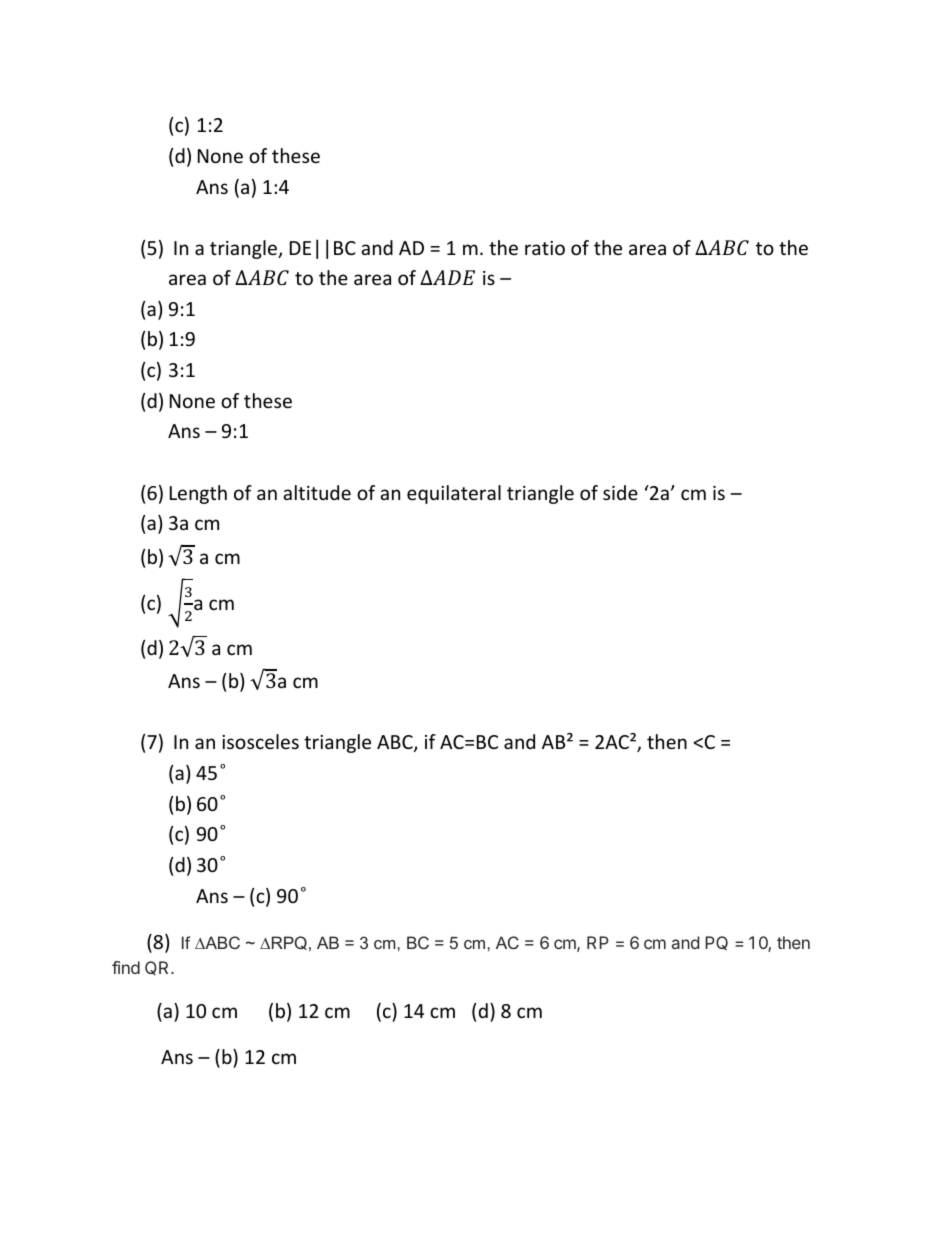 The image size is (952, 1233). I want to click on Length, so click(198, 494).
